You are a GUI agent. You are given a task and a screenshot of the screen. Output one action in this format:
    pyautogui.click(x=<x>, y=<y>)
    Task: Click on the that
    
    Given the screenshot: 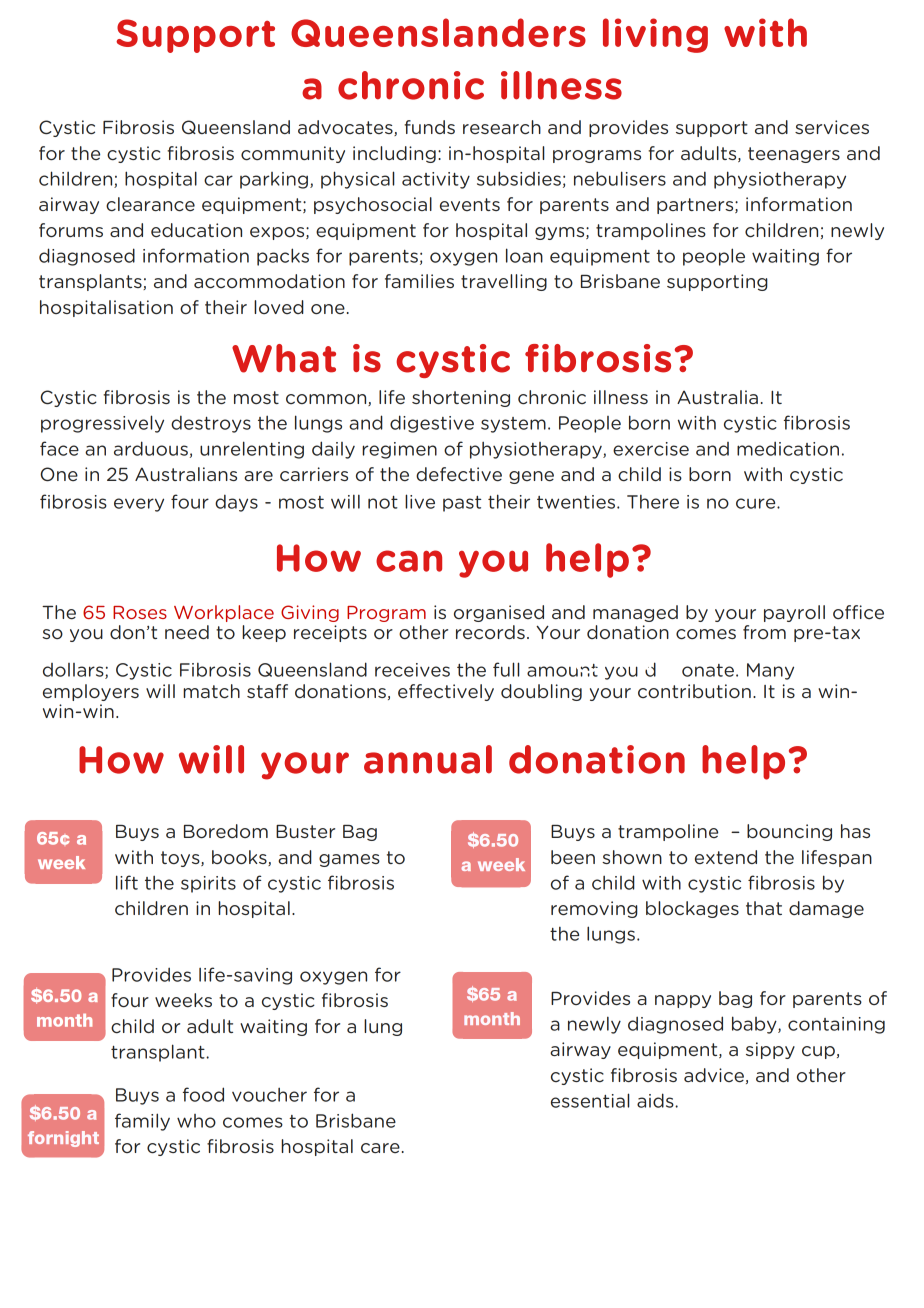 What is the action you would take?
    pyautogui.click(x=764, y=908)
